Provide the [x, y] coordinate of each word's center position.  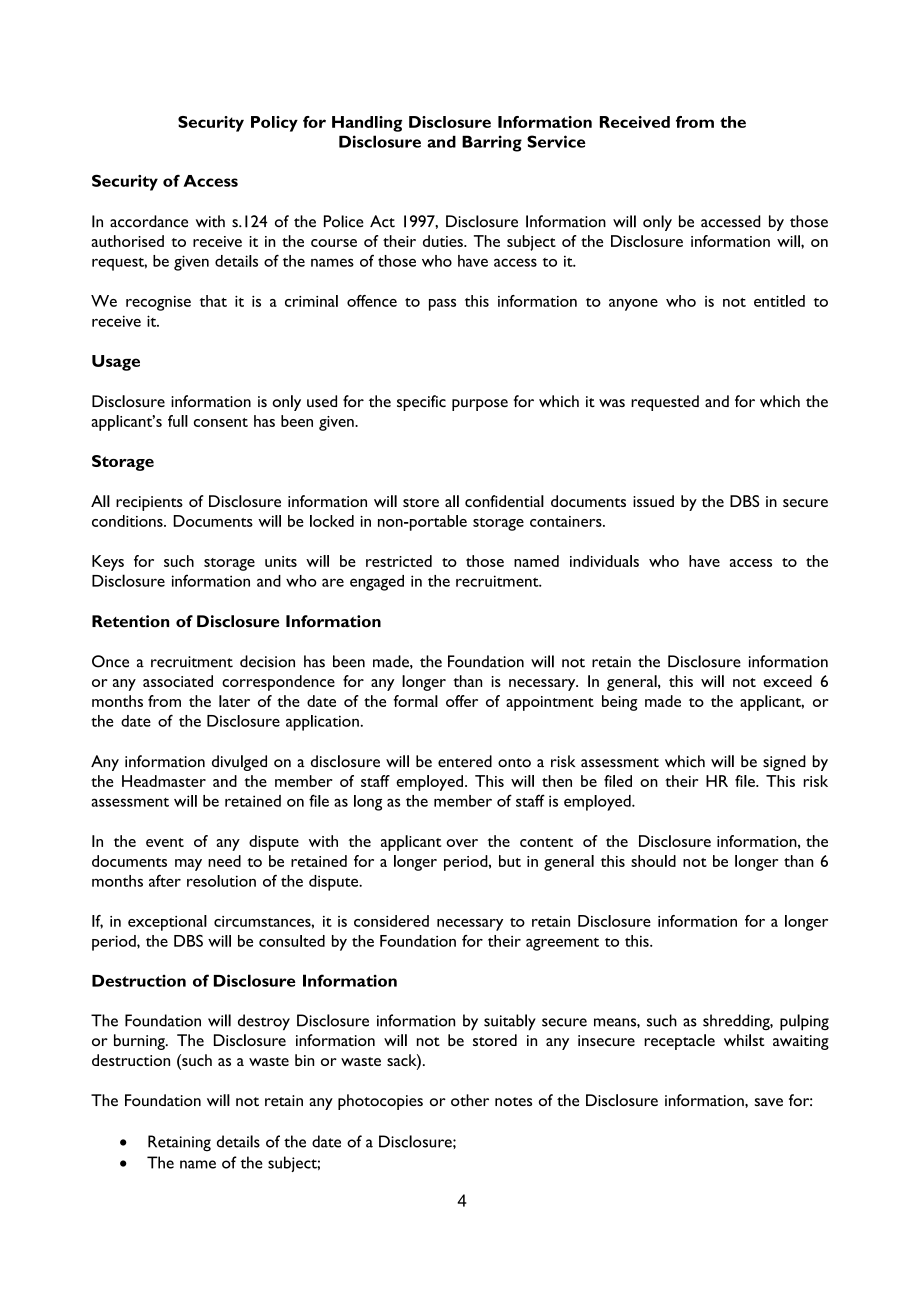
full [178, 421]
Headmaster [164, 781]
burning [140, 1042]
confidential [504, 501]
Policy [274, 124]
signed [784, 763]
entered [465, 761]
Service [556, 141]
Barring [492, 143]
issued [653, 501]
